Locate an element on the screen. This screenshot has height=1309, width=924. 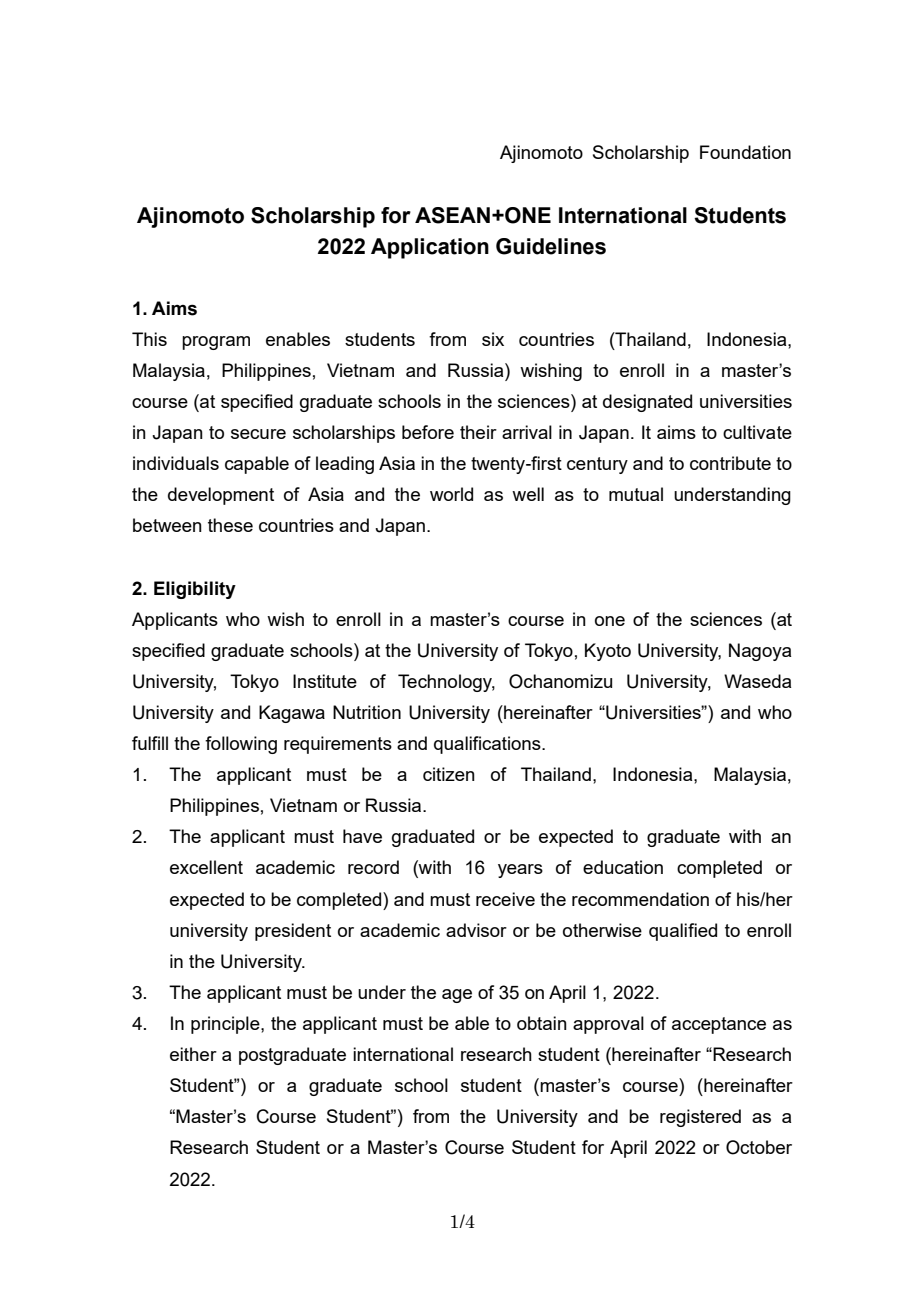
obtain is located at coordinates (542, 1023).
